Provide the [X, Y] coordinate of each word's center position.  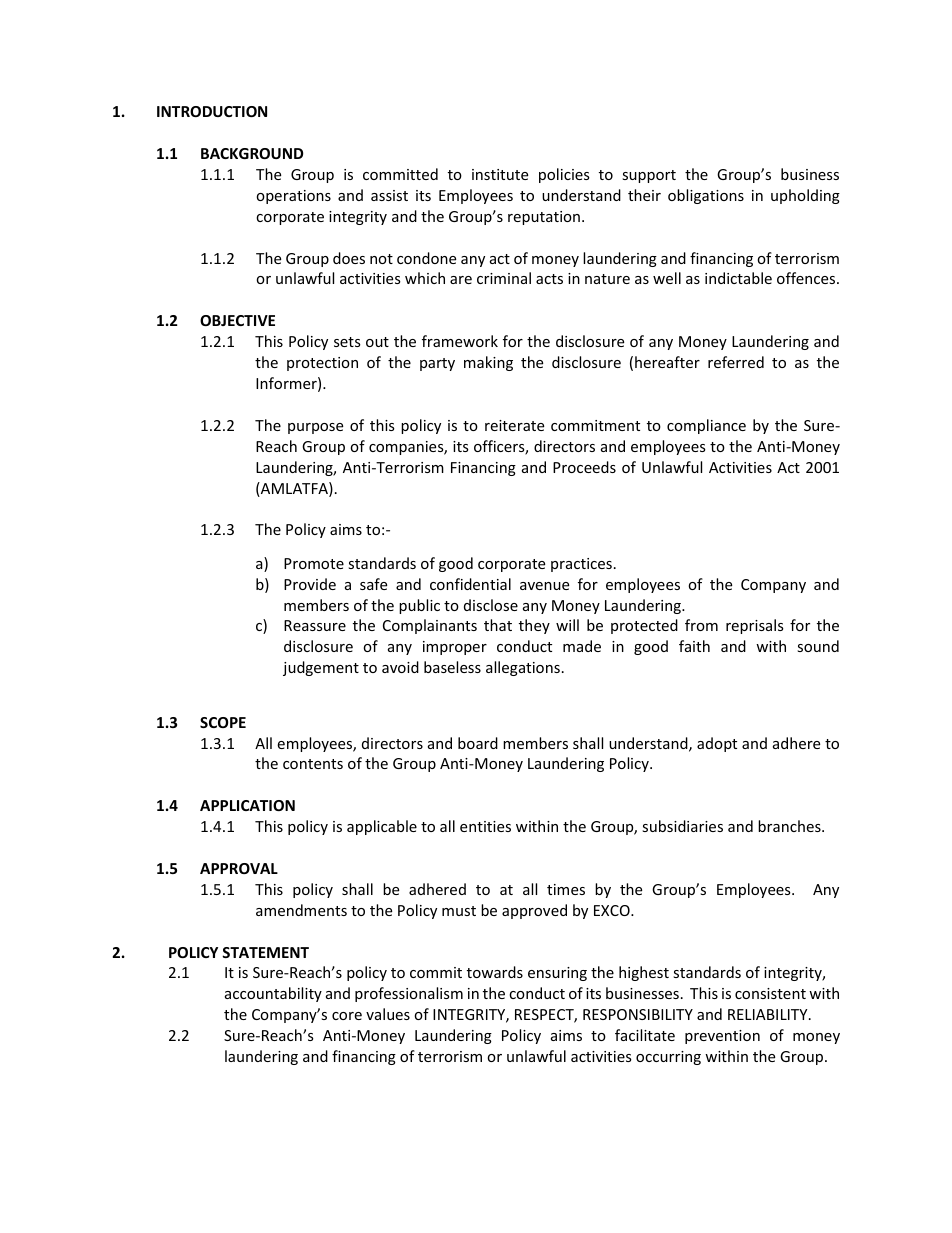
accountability [273, 994]
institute [500, 174]
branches [790, 826]
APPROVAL [239, 868]
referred [736, 362]
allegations [523, 668]
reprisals [755, 626]
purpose [315, 428]
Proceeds [584, 467]
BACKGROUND [252, 153]
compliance [706, 426]
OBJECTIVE [237, 320]
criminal [504, 278]
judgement [321, 668]
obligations [706, 196]
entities [485, 826]
